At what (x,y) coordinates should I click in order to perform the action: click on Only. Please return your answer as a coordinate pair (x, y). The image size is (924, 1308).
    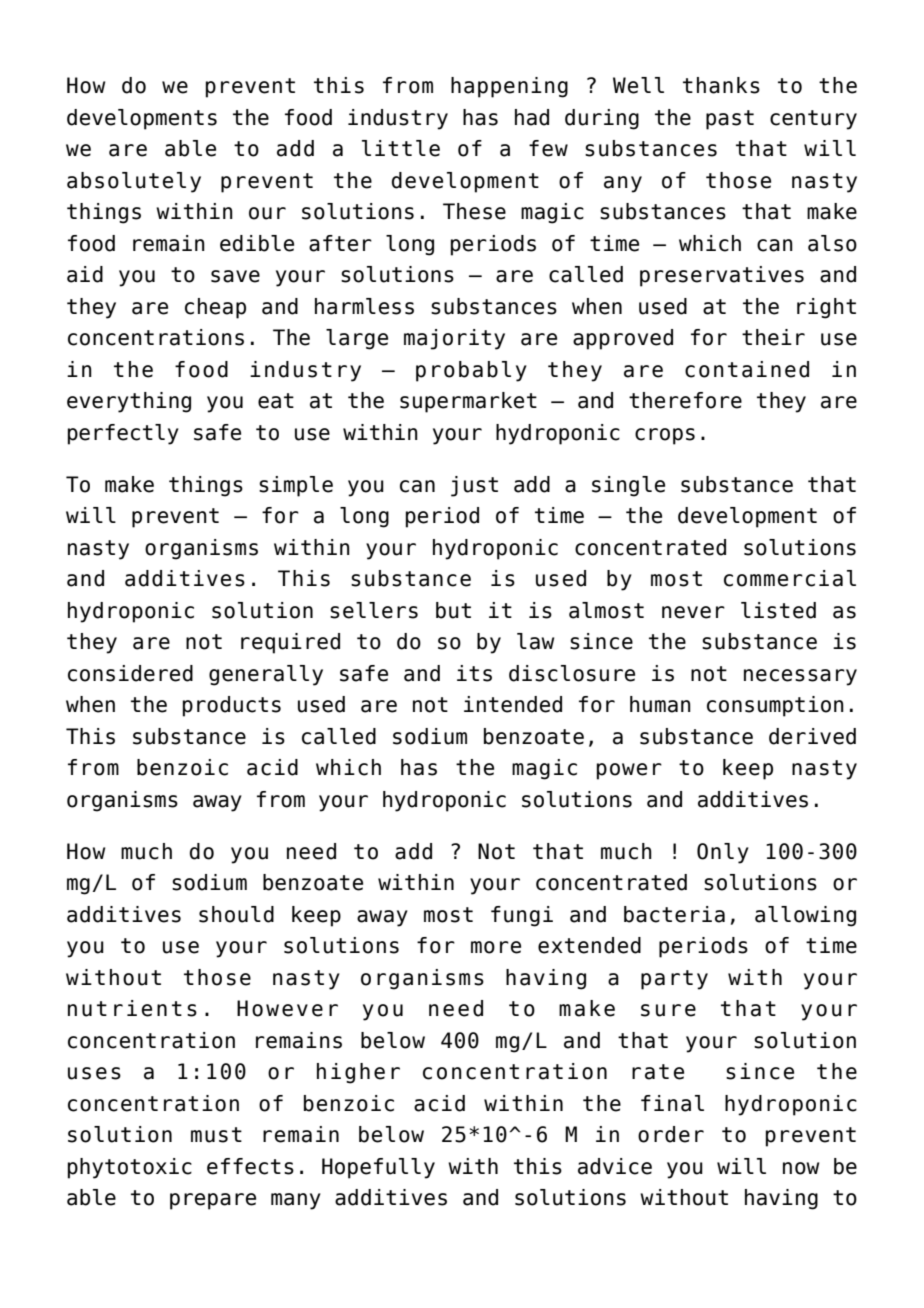
    Looking at the image, I should click on (723, 853).
